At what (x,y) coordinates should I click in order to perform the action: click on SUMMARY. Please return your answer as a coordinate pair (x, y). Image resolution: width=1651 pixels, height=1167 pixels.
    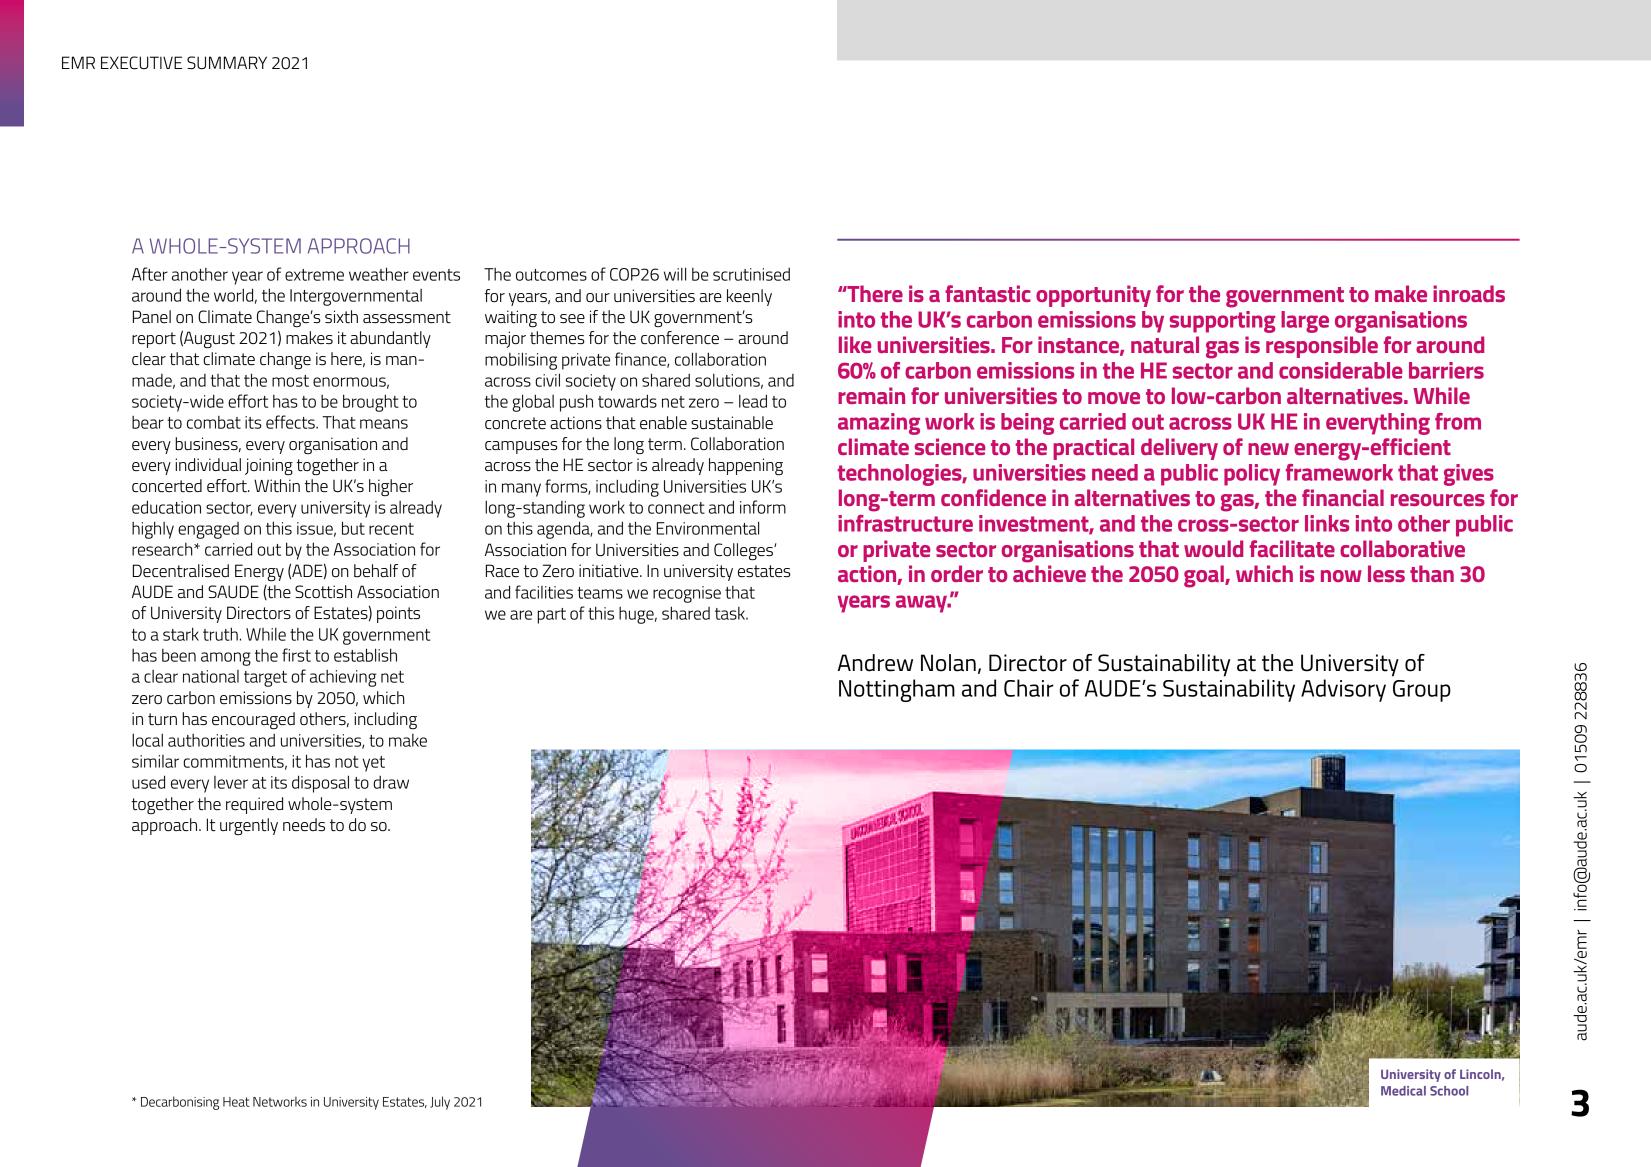
    Looking at the image, I should click on (227, 62).
